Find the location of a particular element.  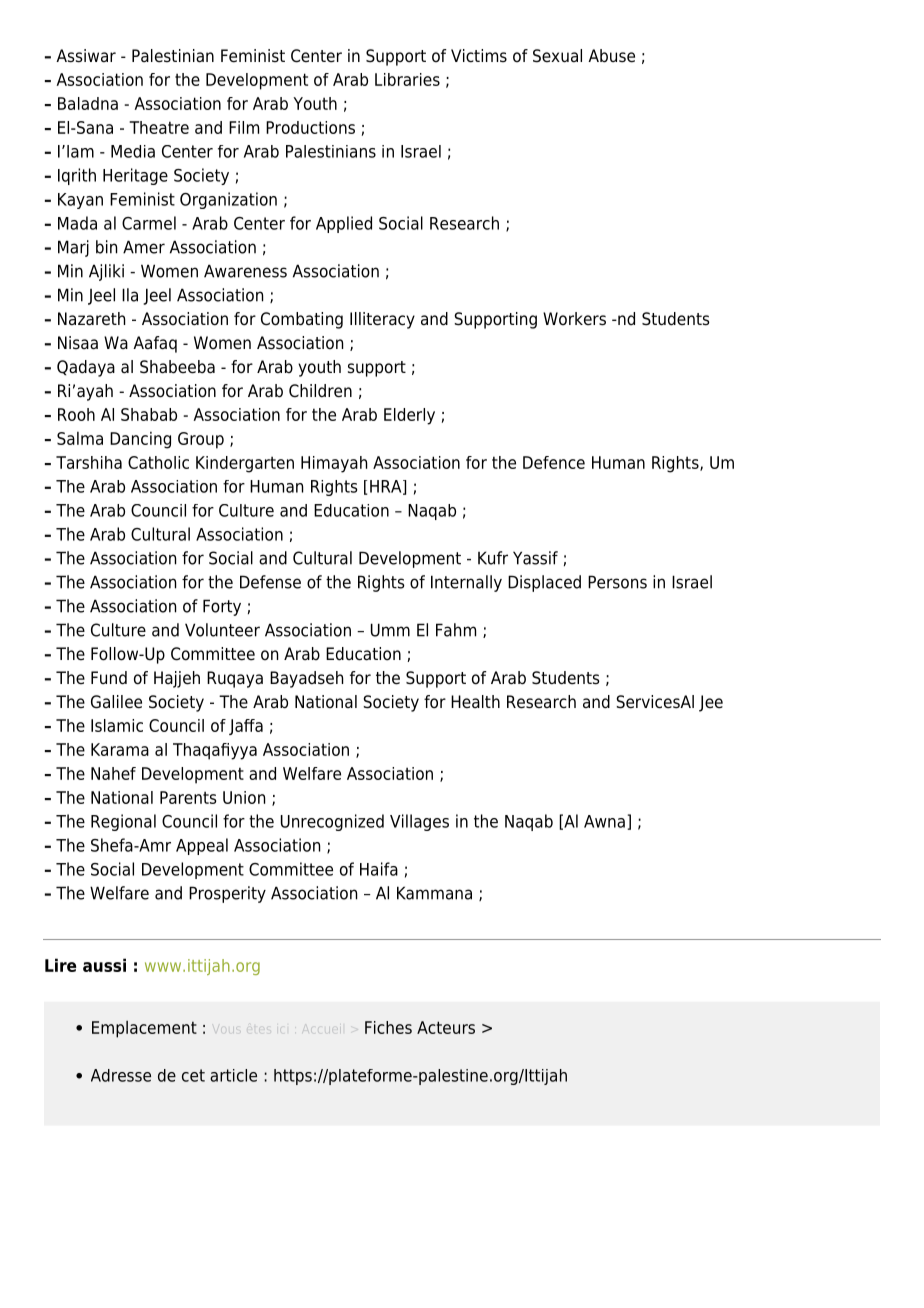

Unrecognized is located at coordinates (332, 822).
